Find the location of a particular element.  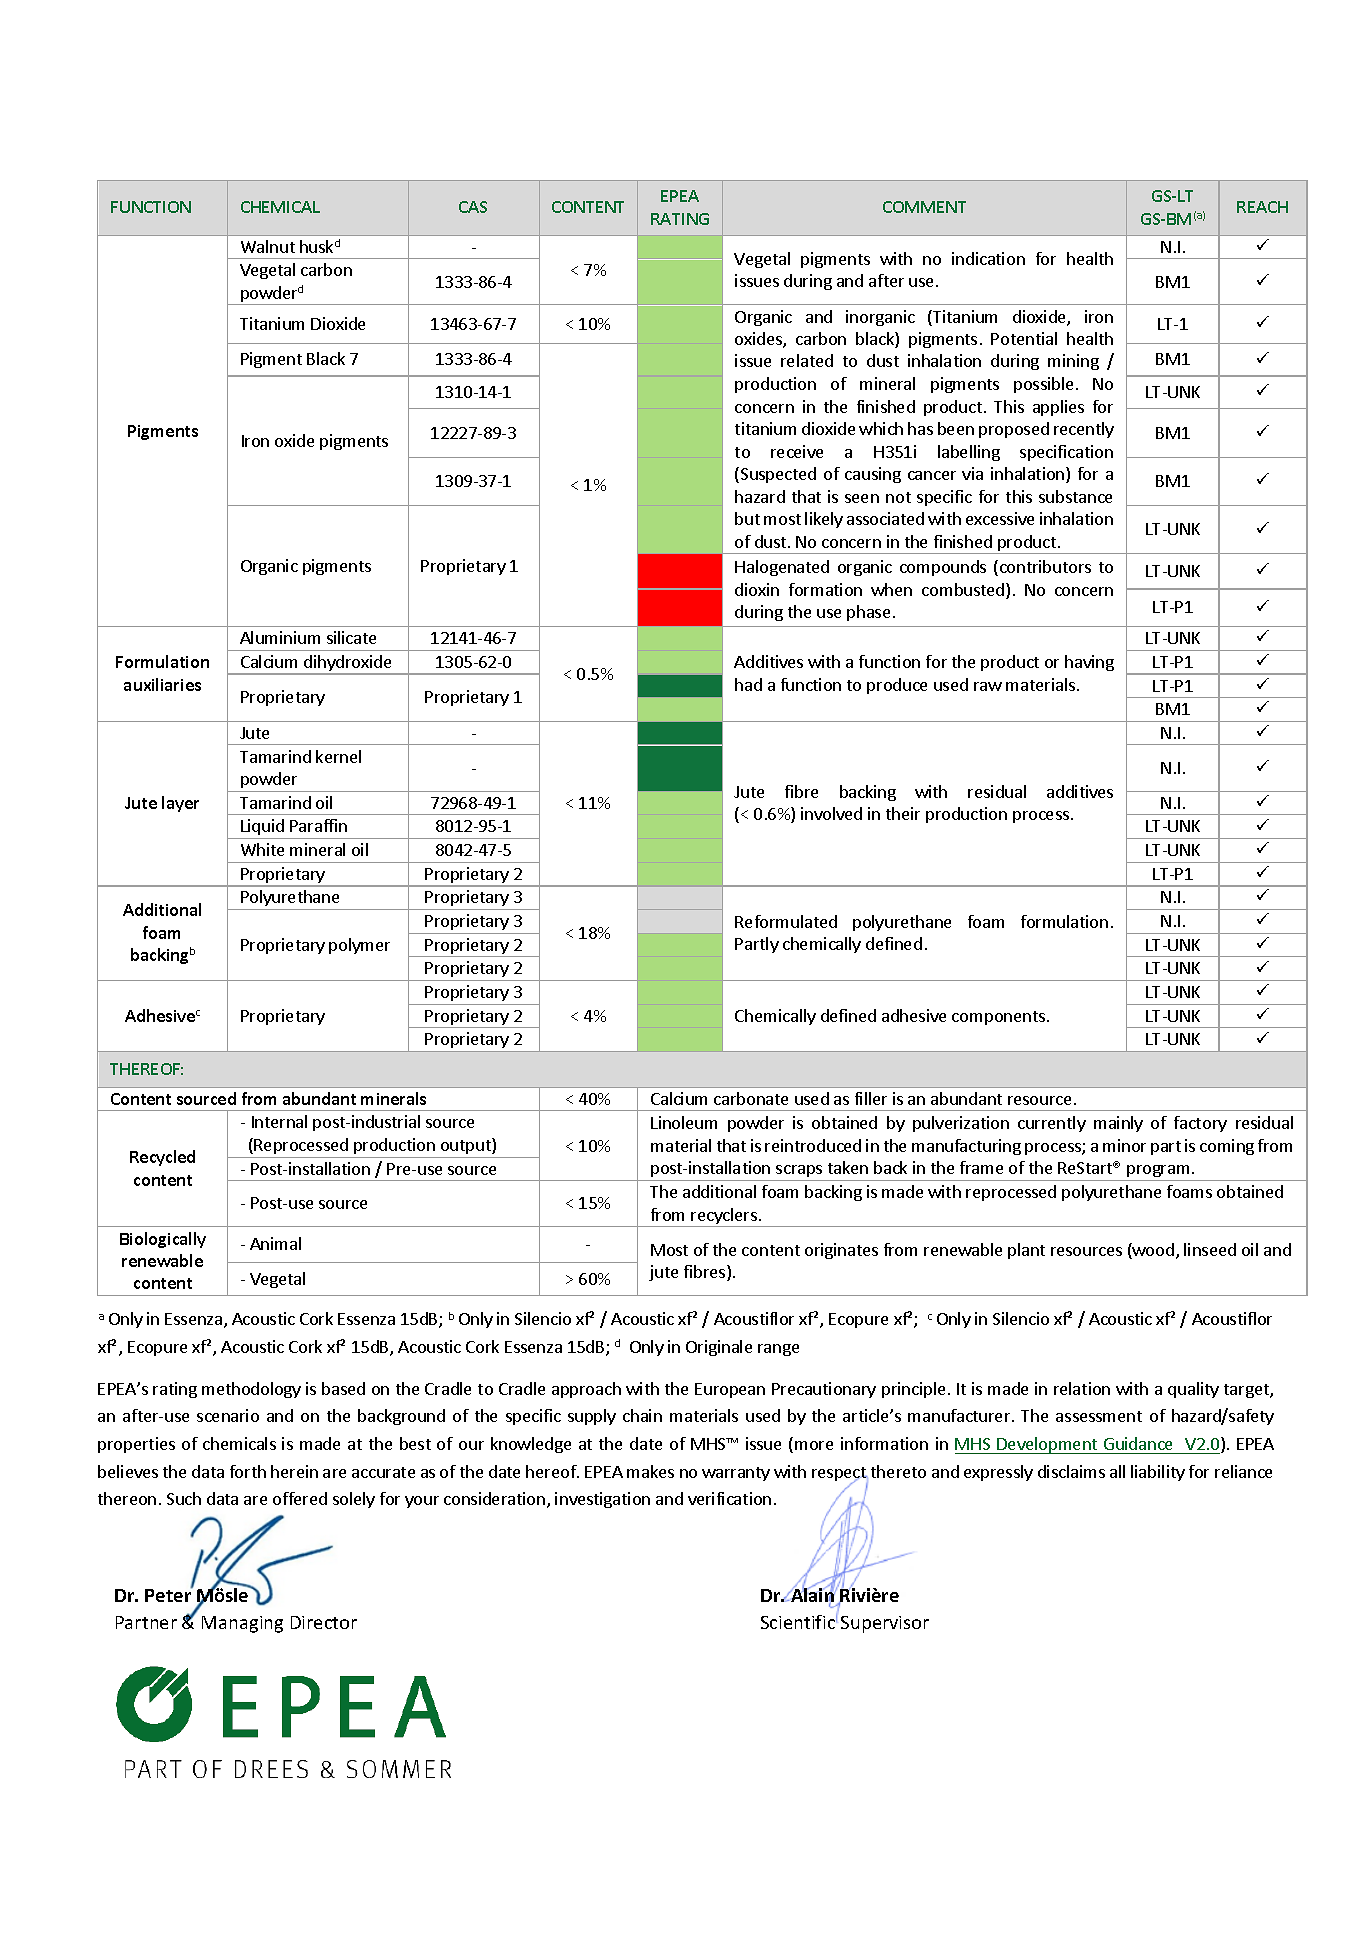

having is located at coordinates (1089, 663).
